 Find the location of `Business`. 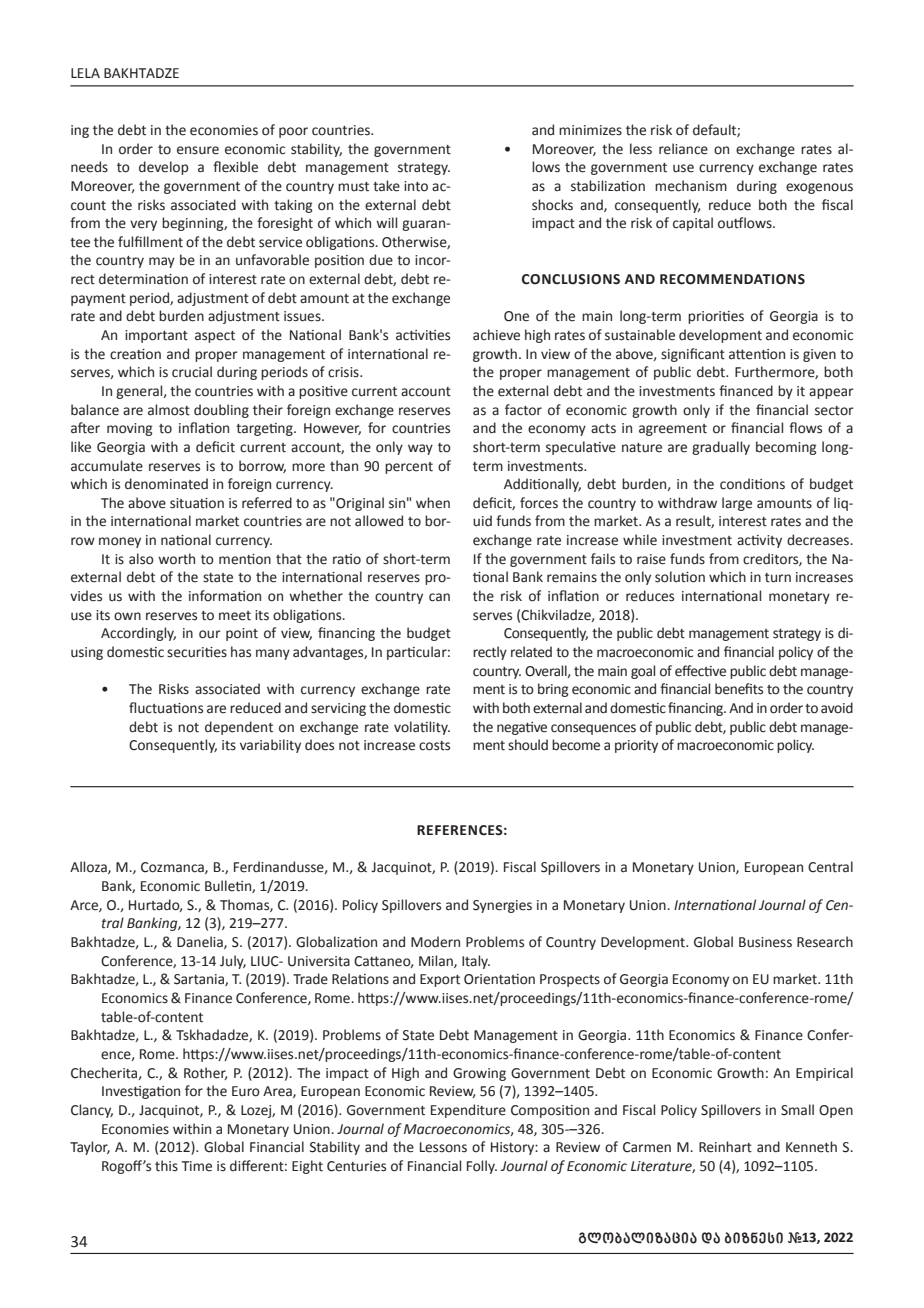

Business is located at coordinates (765, 942).
